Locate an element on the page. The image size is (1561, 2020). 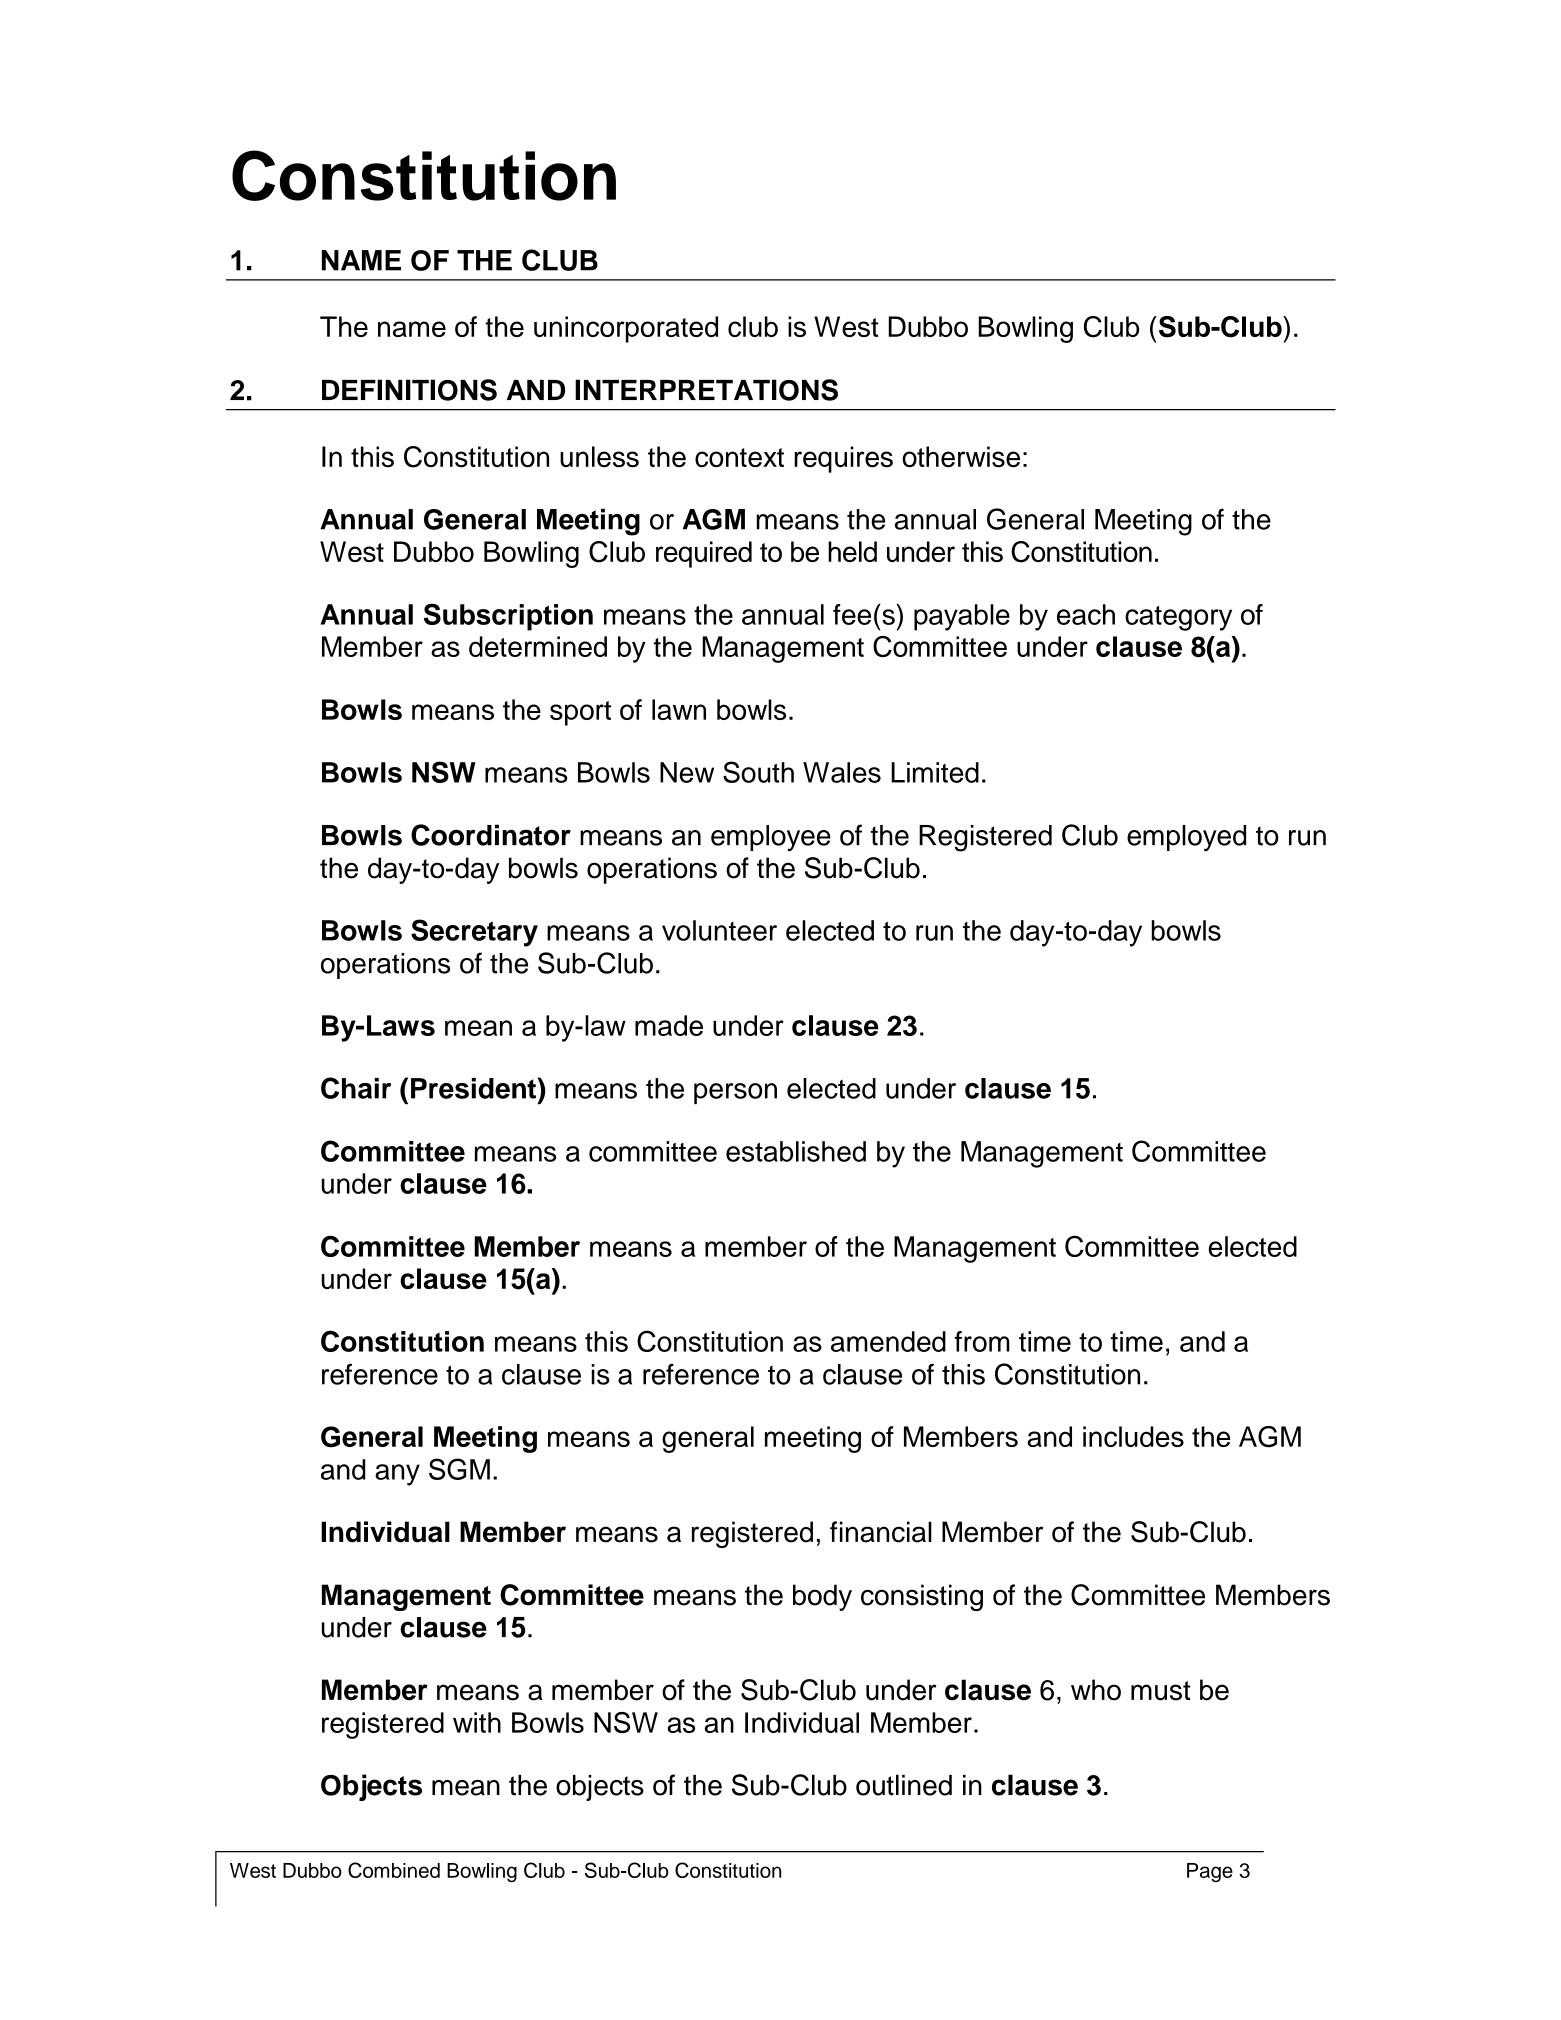
INTERPRETATIONS is located at coordinates (706, 390).
